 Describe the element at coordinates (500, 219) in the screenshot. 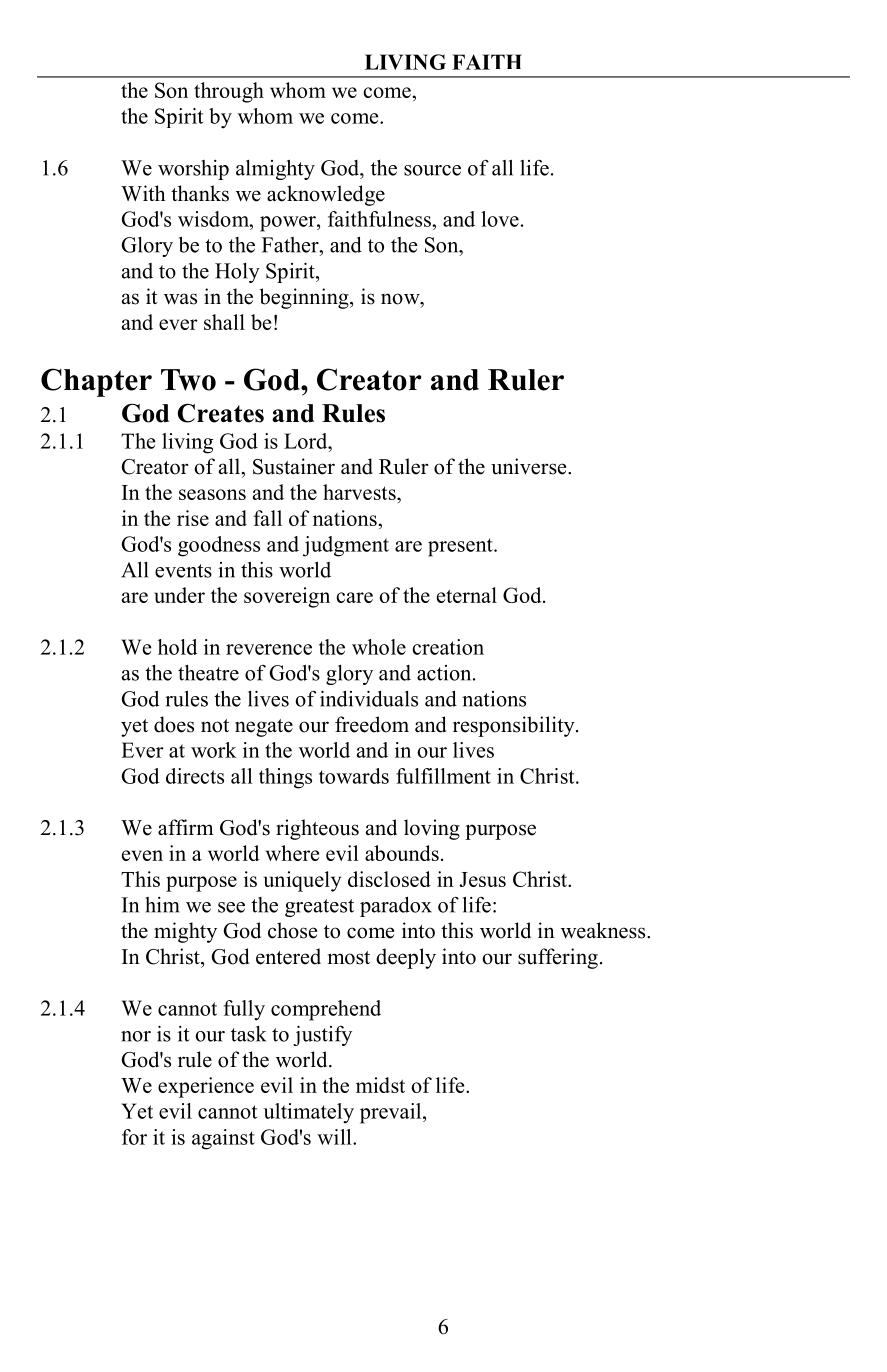

I see `love` at that location.
